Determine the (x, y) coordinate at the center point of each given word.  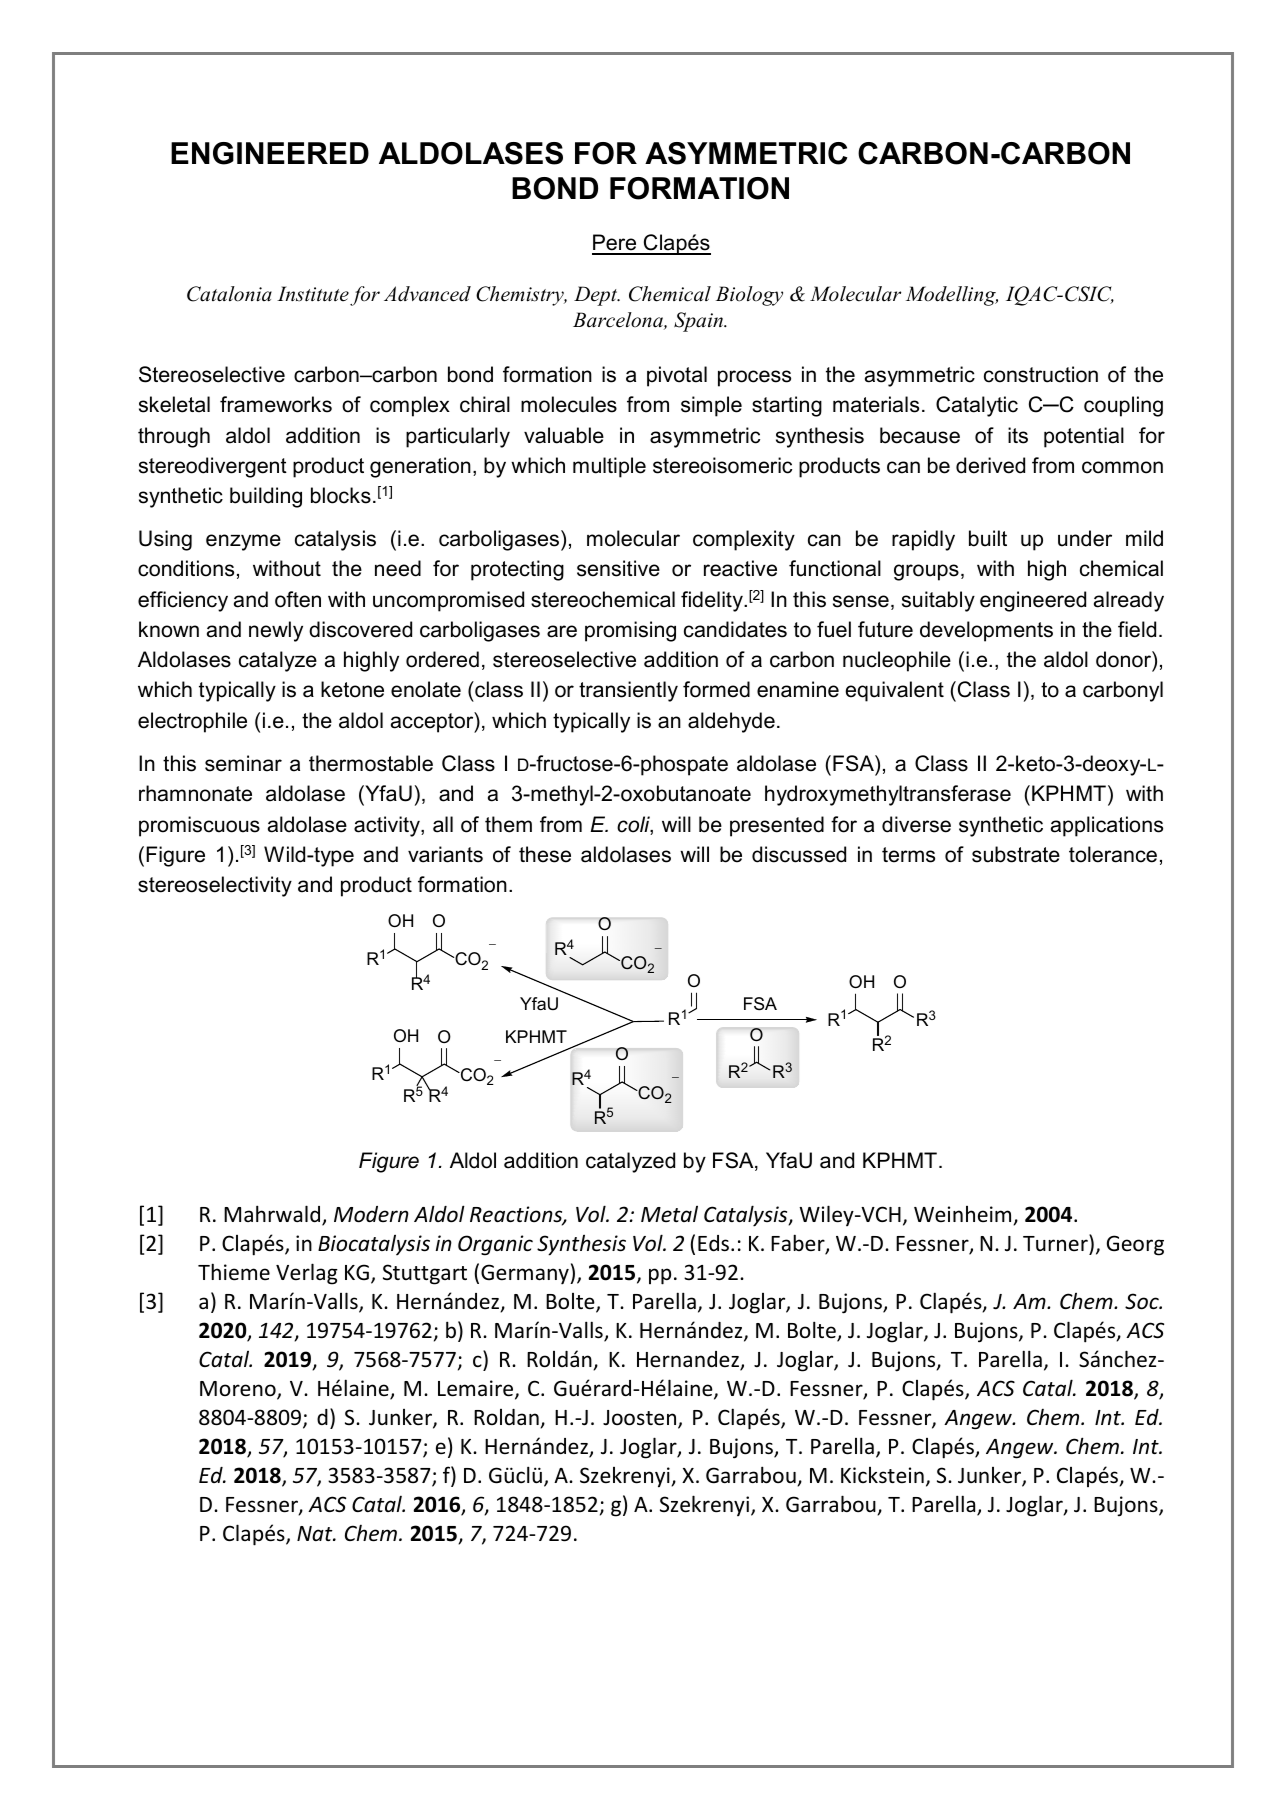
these (545, 854)
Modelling (952, 296)
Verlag (307, 1274)
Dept (597, 296)
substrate (1016, 854)
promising (630, 631)
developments (986, 631)
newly (276, 631)
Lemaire (477, 1389)
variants (445, 854)
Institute (313, 294)
